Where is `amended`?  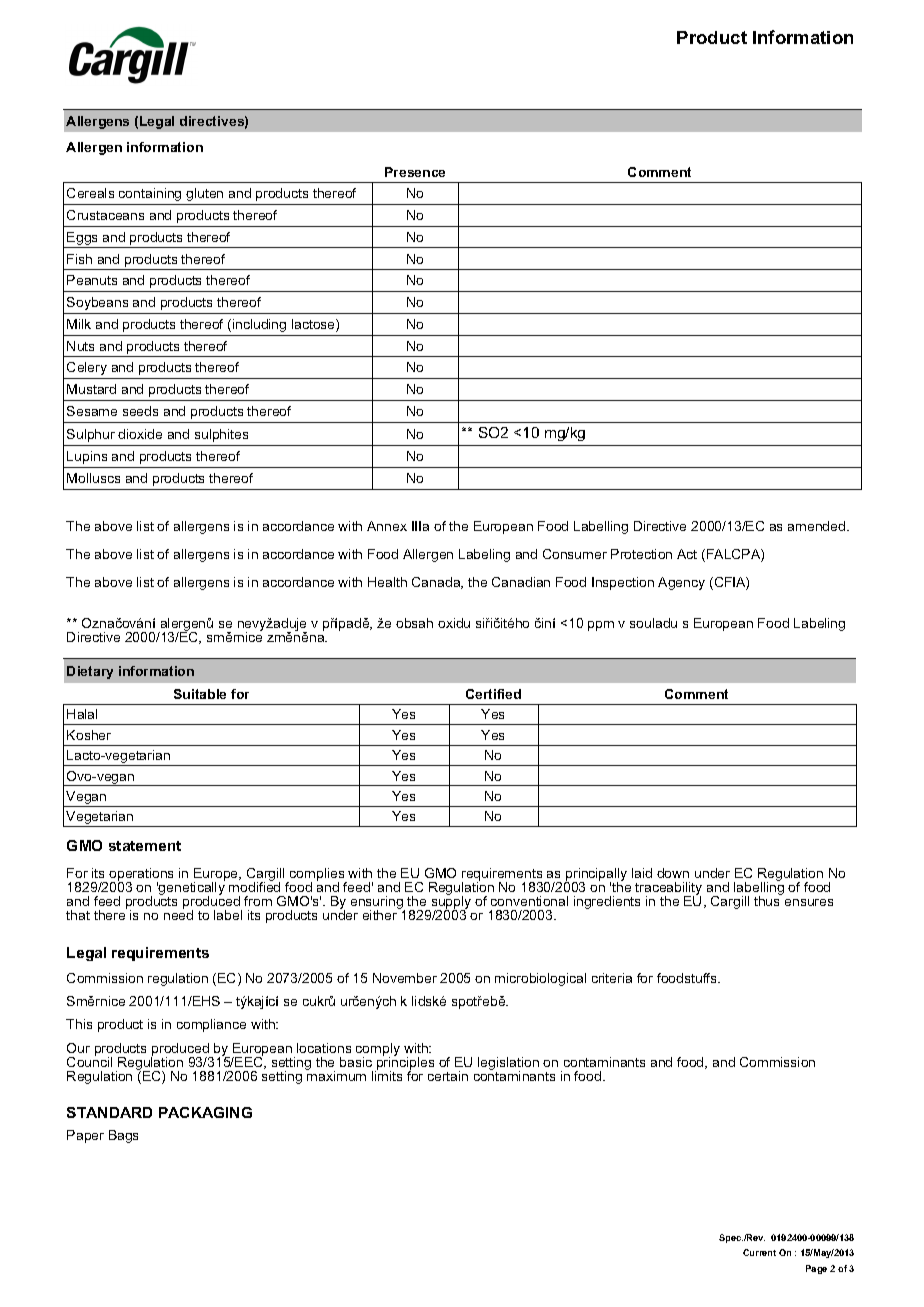 amended is located at coordinates (818, 526).
